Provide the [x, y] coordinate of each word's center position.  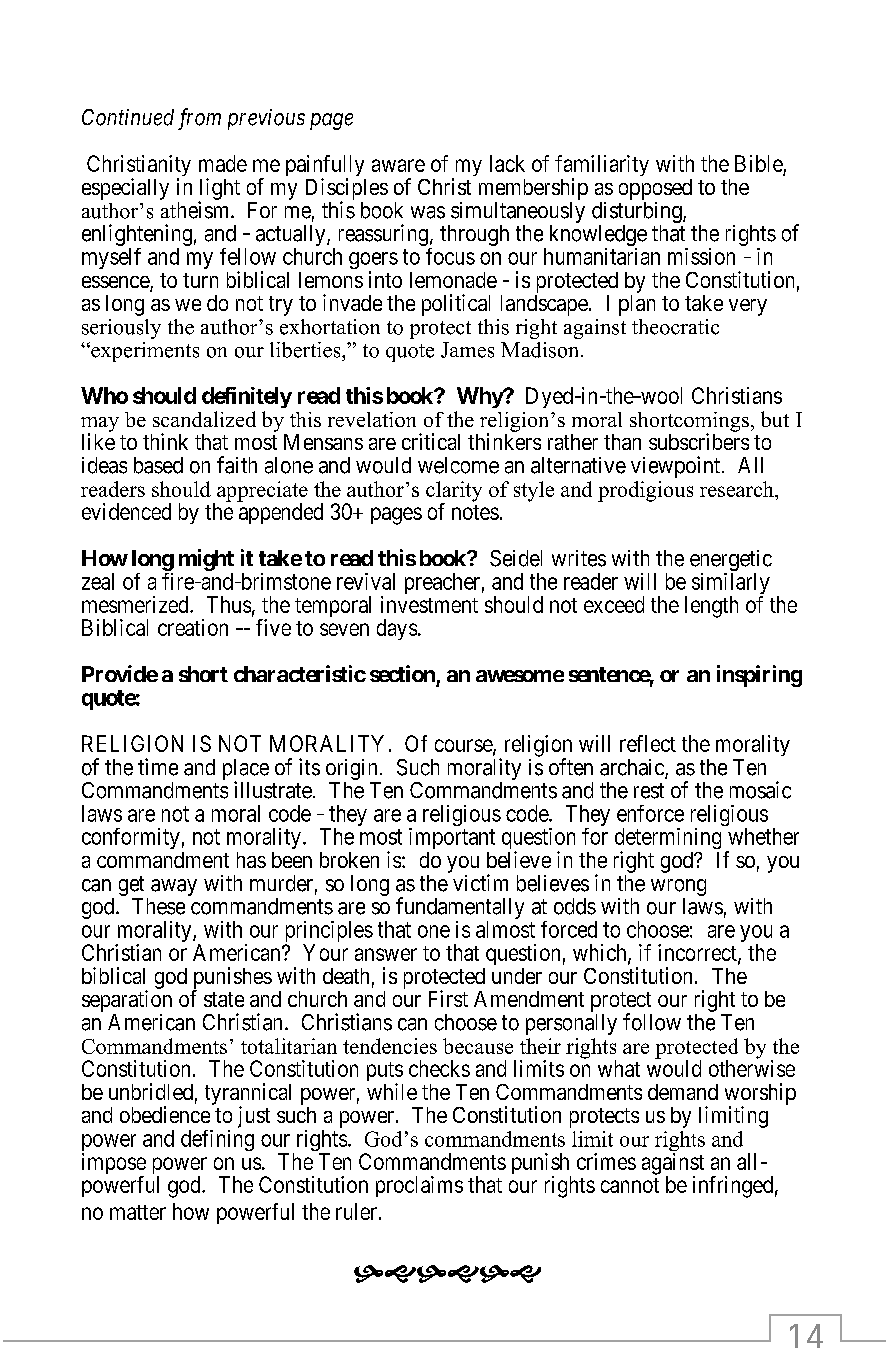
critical [431, 441]
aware [398, 165]
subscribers [699, 441]
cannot [630, 1185]
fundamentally [460, 909]
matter [138, 1212]
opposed [655, 189]
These [158, 906]
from [199, 119]
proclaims [419, 1186]
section [402, 673]
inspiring [759, 676]
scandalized [204, 419]
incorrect [698, 953]
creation [193, 627]
